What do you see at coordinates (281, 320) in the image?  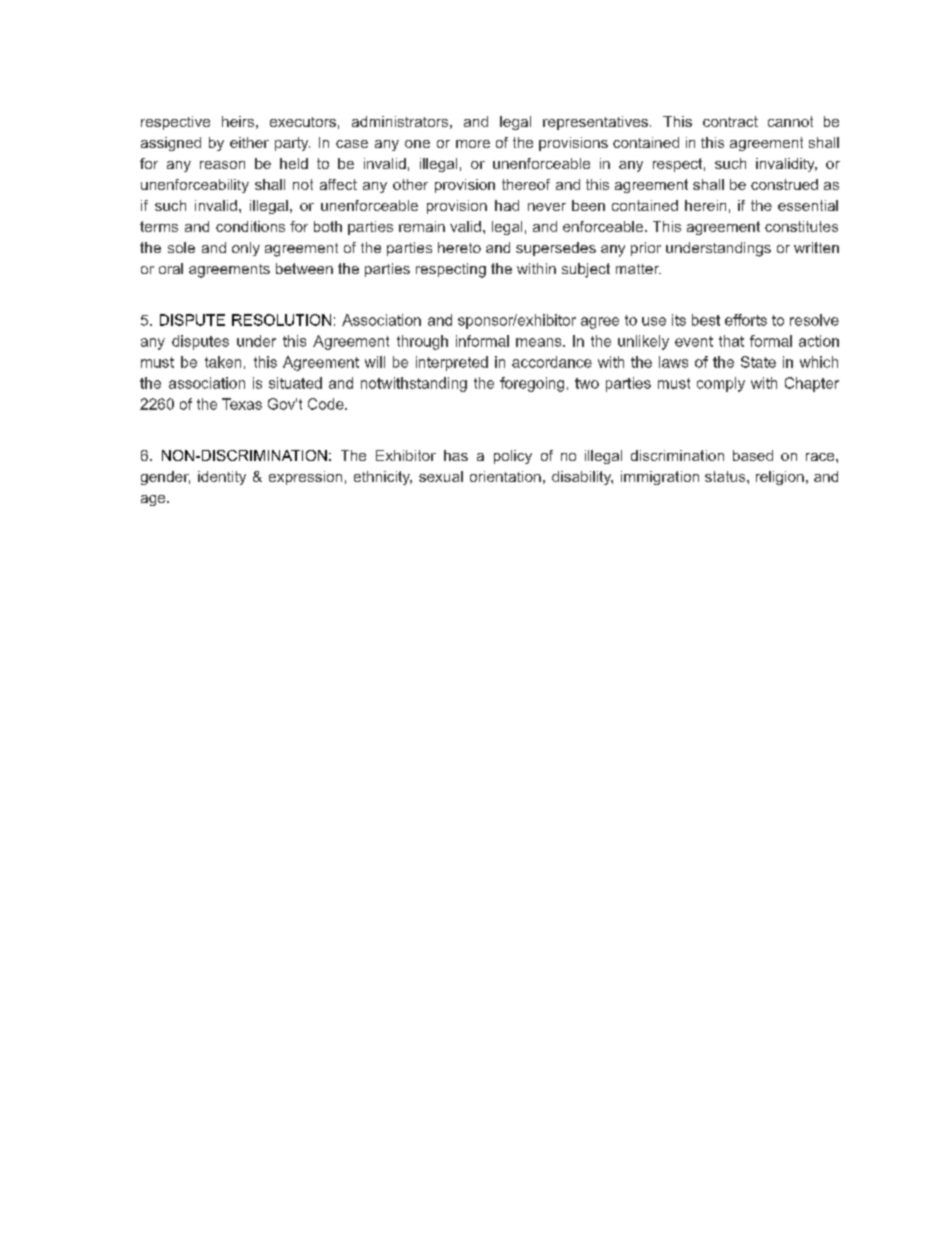 I see `RESOLUTION` at bounding box center [281, 320].
